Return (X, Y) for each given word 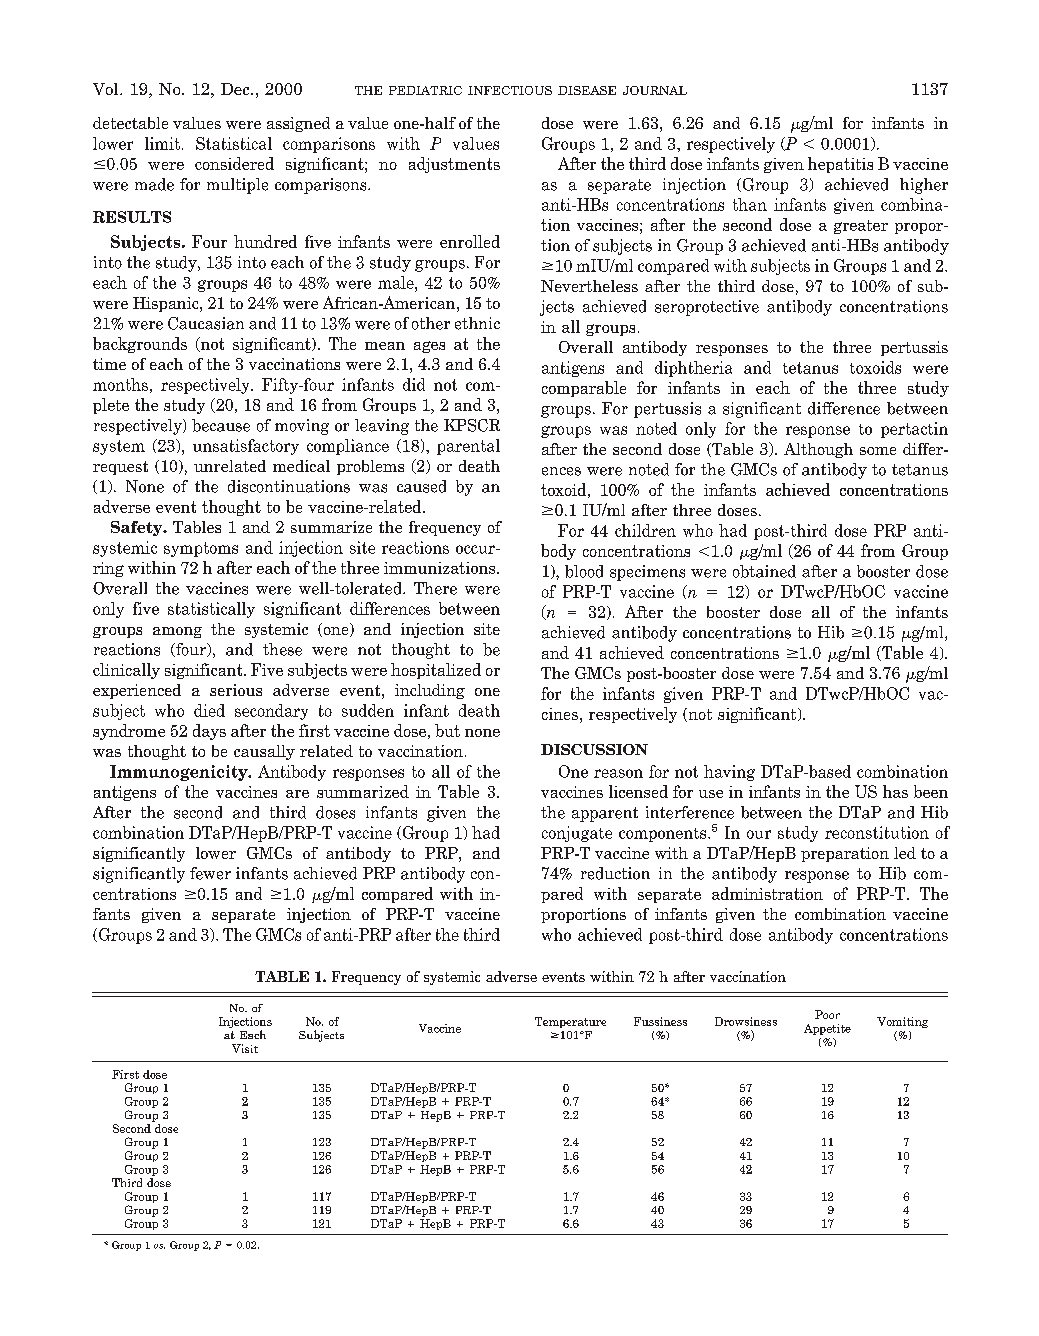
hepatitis (840, 165)
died (209, 710)
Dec (236, 89)
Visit (245, 1048)
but (447, 730)
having (729, 773)
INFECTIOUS (510, 90)
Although (818, 450)
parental (468, 447)
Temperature (570, 1022)
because (221, 425)
